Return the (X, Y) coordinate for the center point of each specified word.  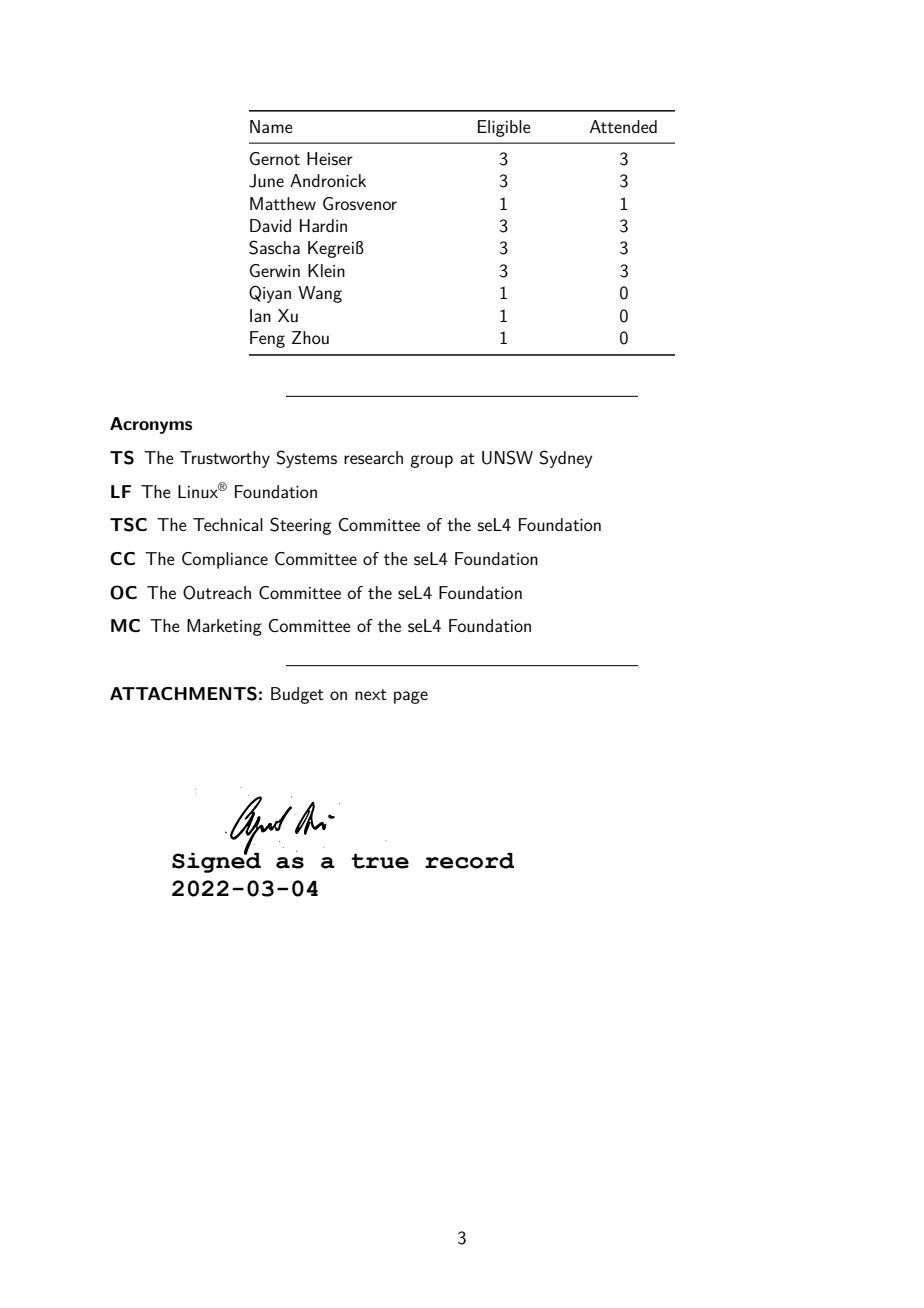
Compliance (225, 560)
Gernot (274, 158)
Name (271, 126)
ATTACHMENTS (183, 693)
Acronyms (151, 425)
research (373, 457)
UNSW (507, 457)
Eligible (504, 128)
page (411, 697)
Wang (320, 294)
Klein (326, 270)
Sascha (274, 247)
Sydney (566, 459)
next (371, 694)
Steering (300, 526)
